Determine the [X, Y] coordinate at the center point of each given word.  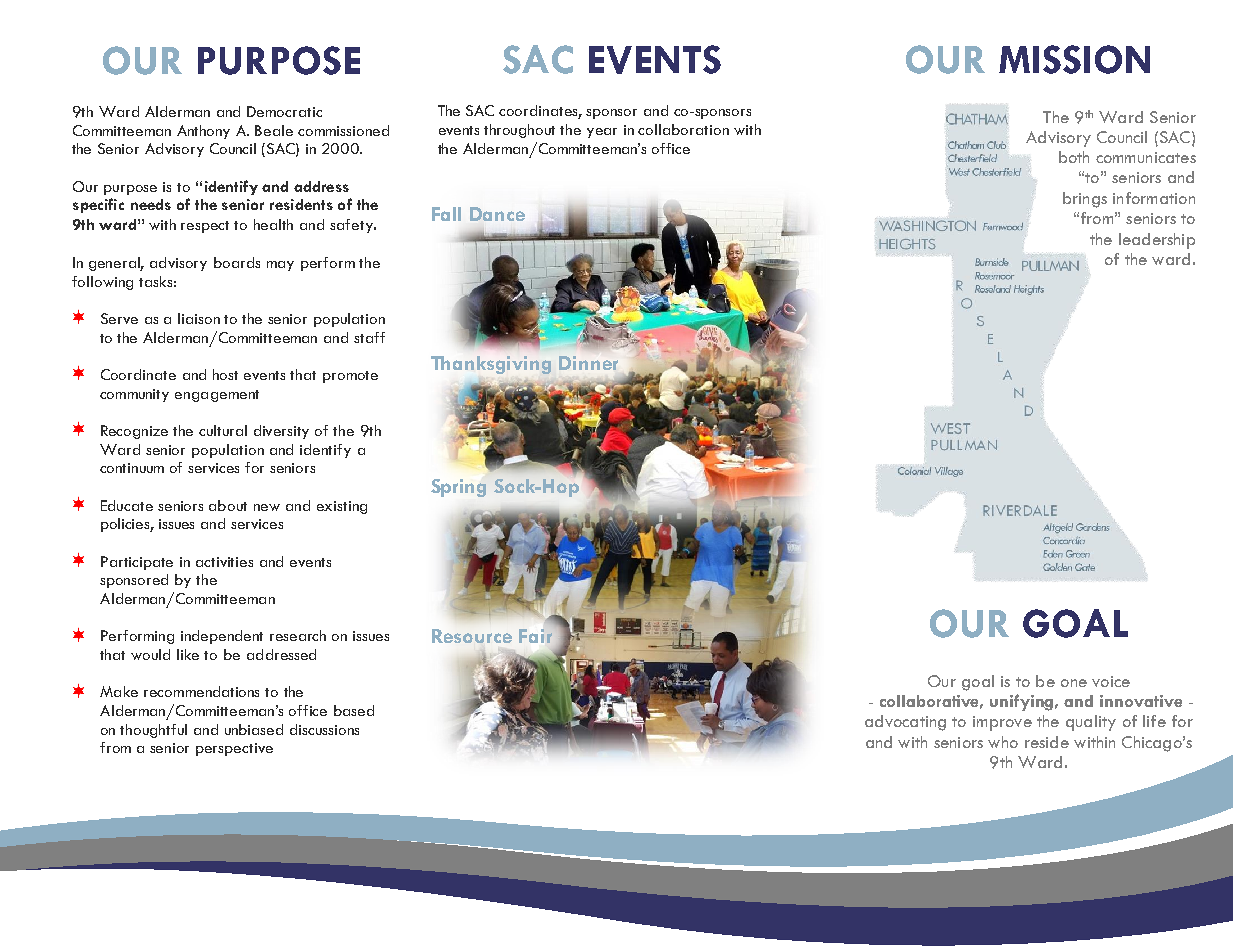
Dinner [588, 363]
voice [1111, 681]
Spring [458, 488]
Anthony [203, 132]
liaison [199, 318]
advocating [905, 723]
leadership [1157, 241]
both [1074, 157]
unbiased [254, 729]
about [228, 505]
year [602, 133]
